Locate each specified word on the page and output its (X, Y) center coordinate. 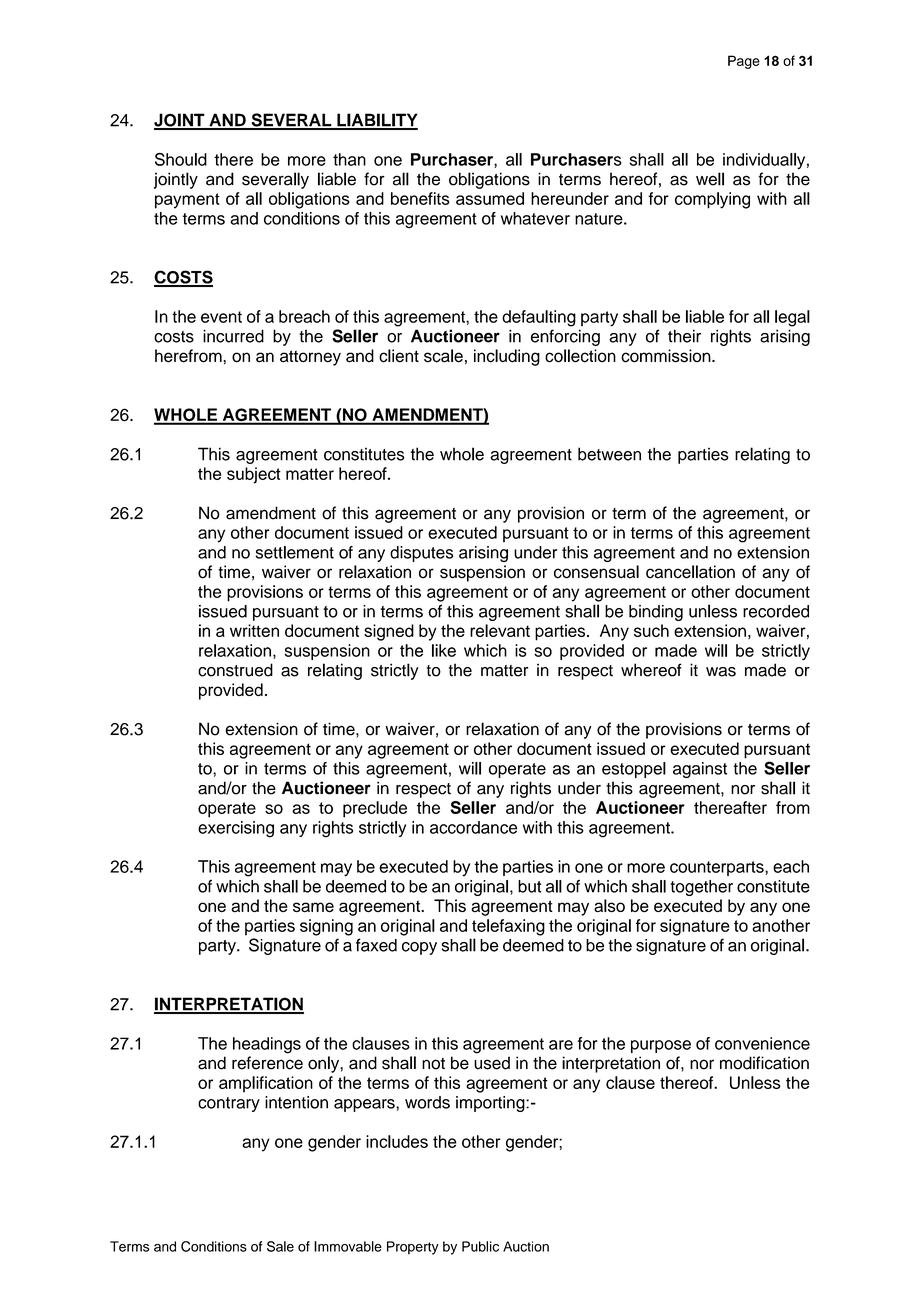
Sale (280, 1246)
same (313, 907)
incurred (233, 336)
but (530, 886)
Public (480, 1246)
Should (181, 159)
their (684, 336)
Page (744, 62)
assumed (490, 198)
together (701, 888)
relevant (500, 630)
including (507, 357)
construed (235, 670)
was (721, 672)
